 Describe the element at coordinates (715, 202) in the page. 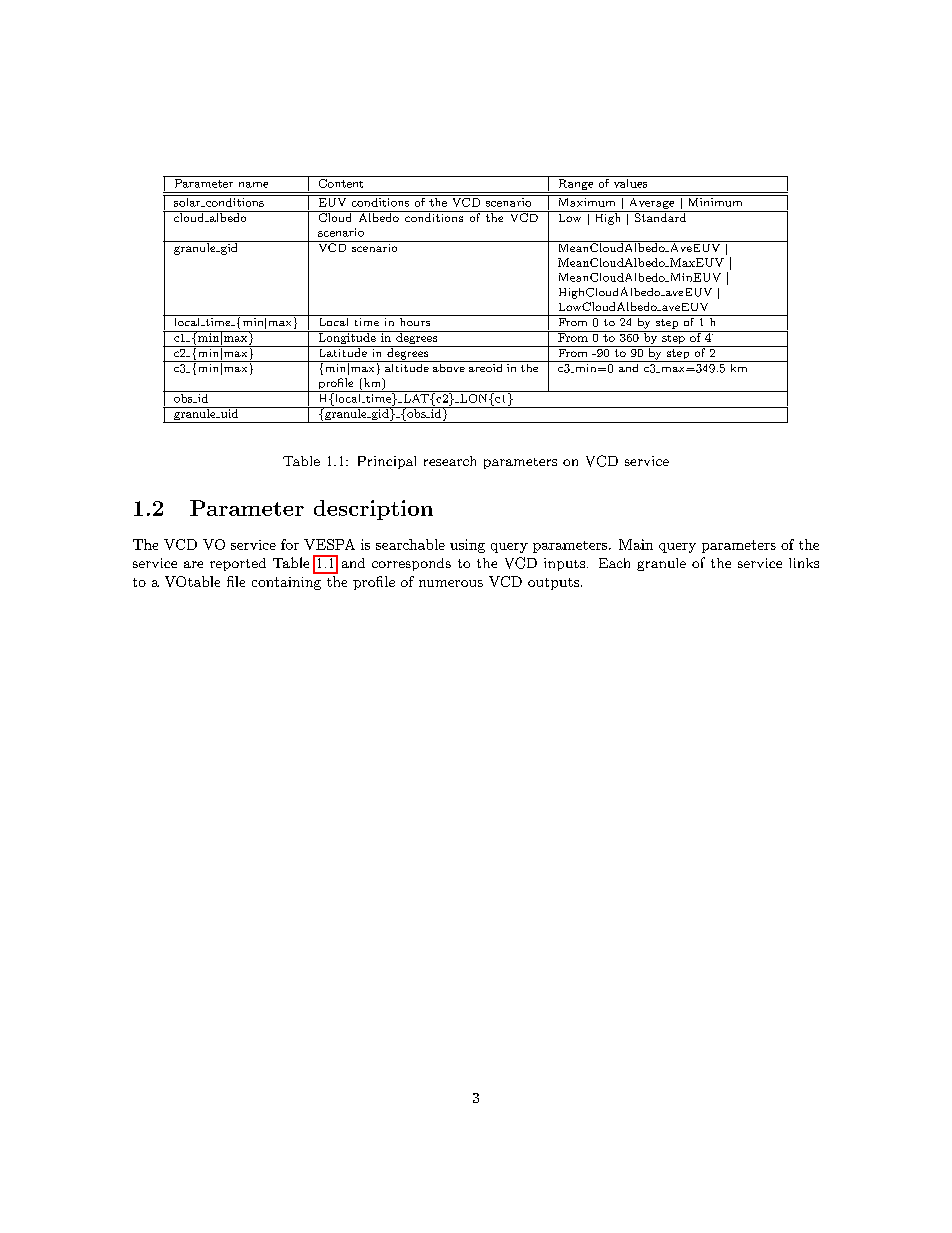

I see `Minimum` at that location.
